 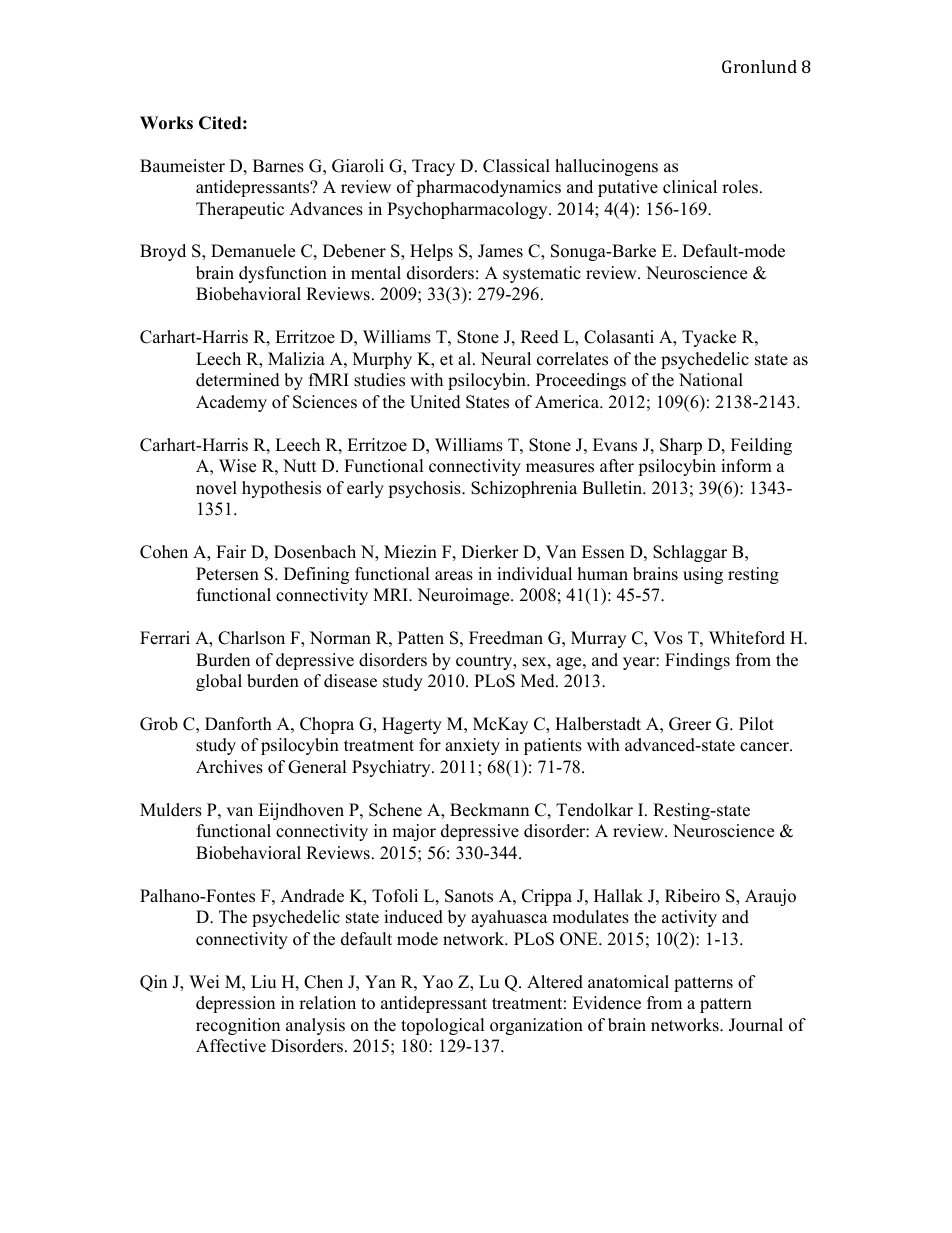 I want to click on National, so click(x=711, y=380).
